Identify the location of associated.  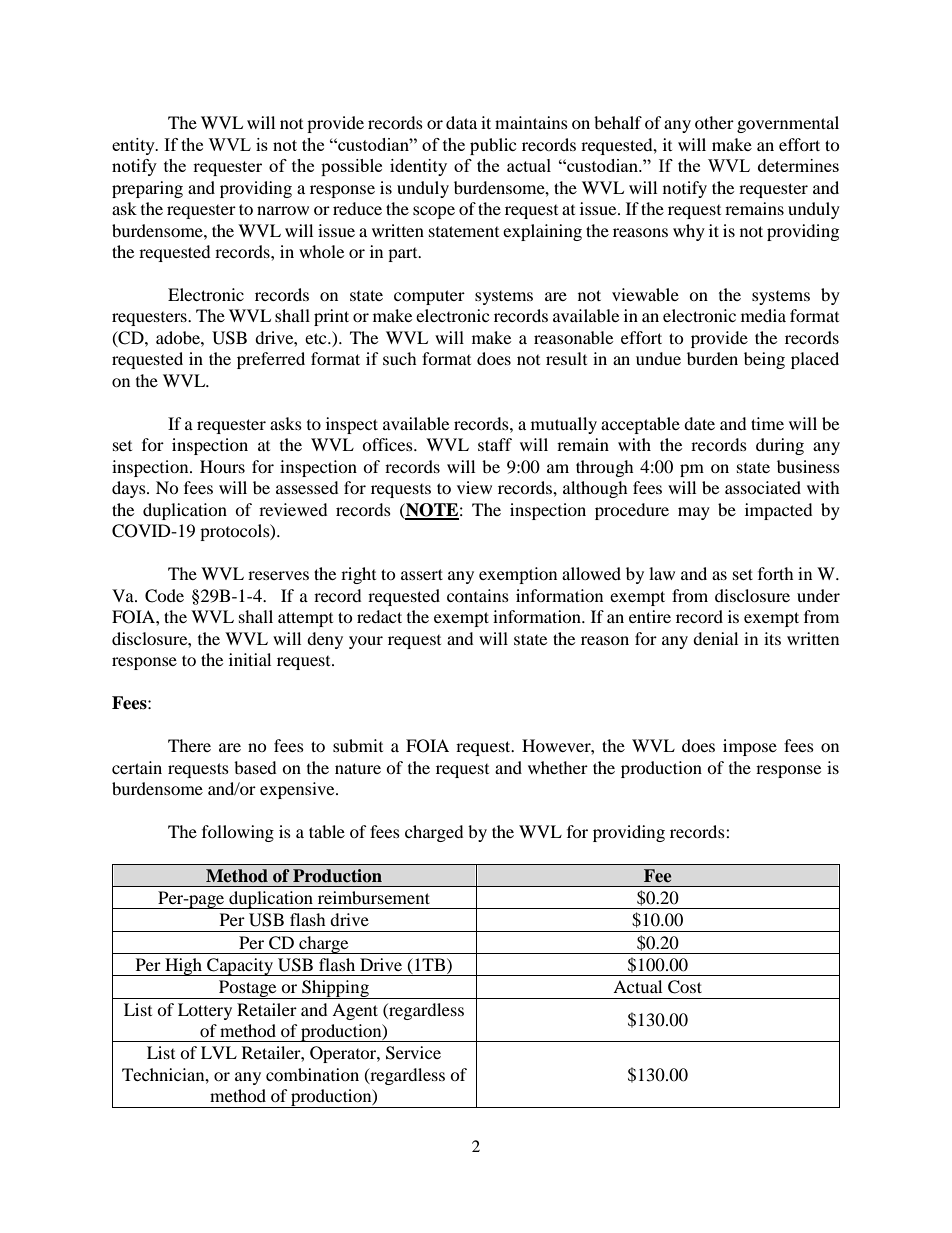
(763, 487).
